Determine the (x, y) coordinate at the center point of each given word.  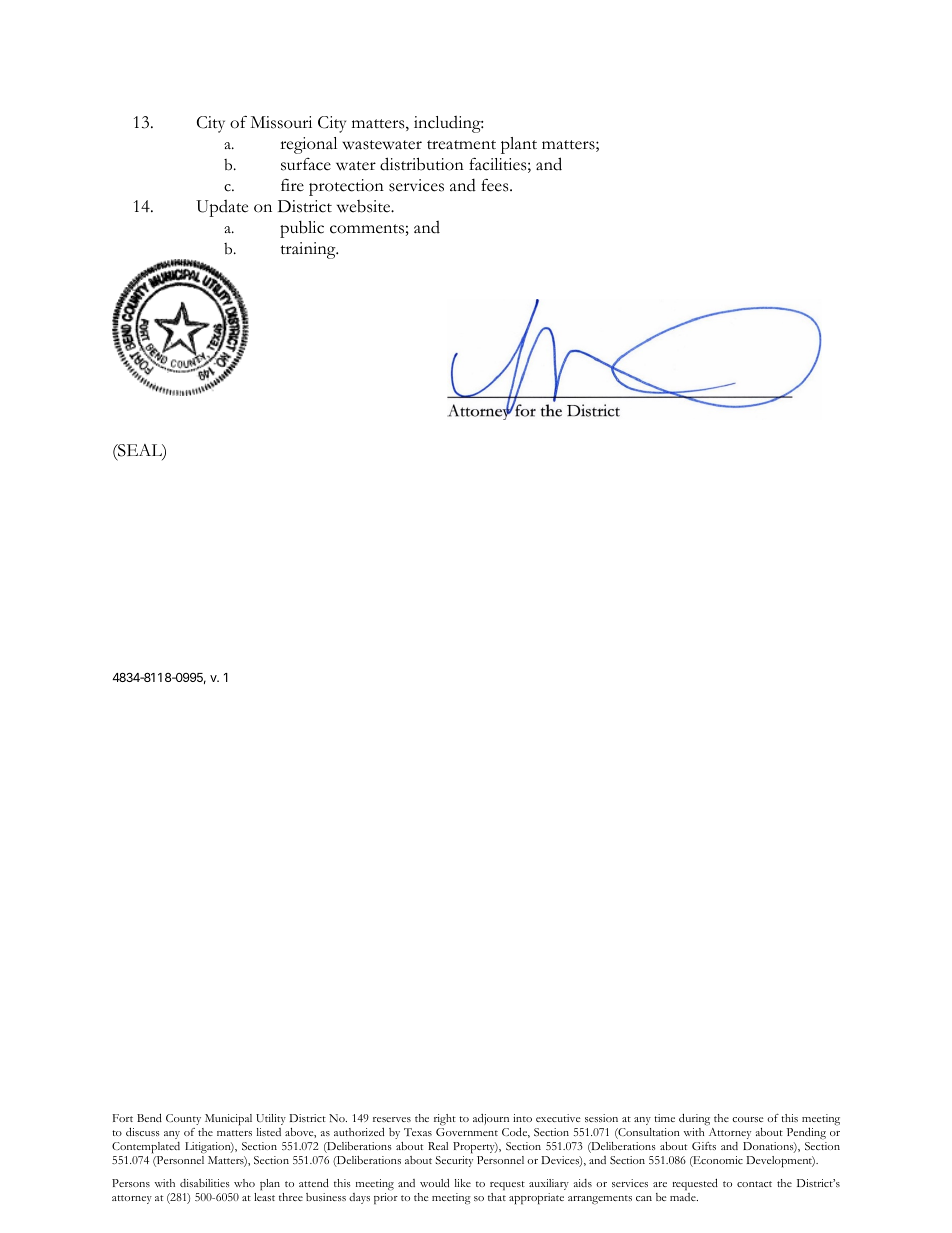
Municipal (228, 1120)
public (302, 229)
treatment (461, 145)
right (445, 1120)
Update (222, 208)
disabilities (205, 1183)
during (694, 1120)
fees (496, 185)
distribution (422, 164)
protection (346, 187)
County (183, 1119)
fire (292, 185)
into (522, 1118)
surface (306, 164)
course (747, 1119)
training (309, 250)
